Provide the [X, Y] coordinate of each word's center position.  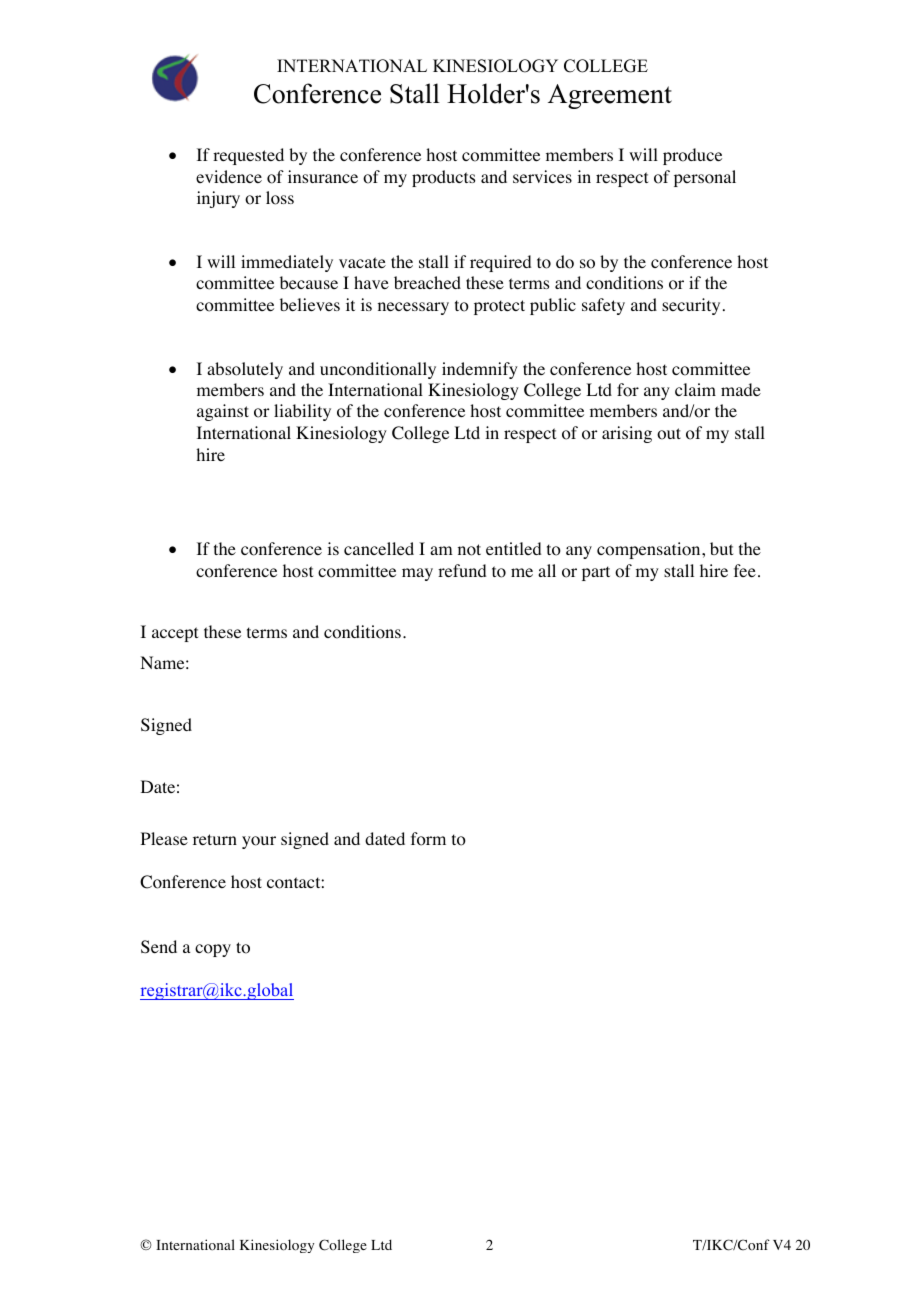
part [596, 573]
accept [175, 634]
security [691, 306]
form [428, 839]
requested [248, 156]
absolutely [245, 370]
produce [692, 156]
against [223, 412]
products [443, 178]
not [469, 550]
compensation [650, 550]
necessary [413, 308]
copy [213, 950]
